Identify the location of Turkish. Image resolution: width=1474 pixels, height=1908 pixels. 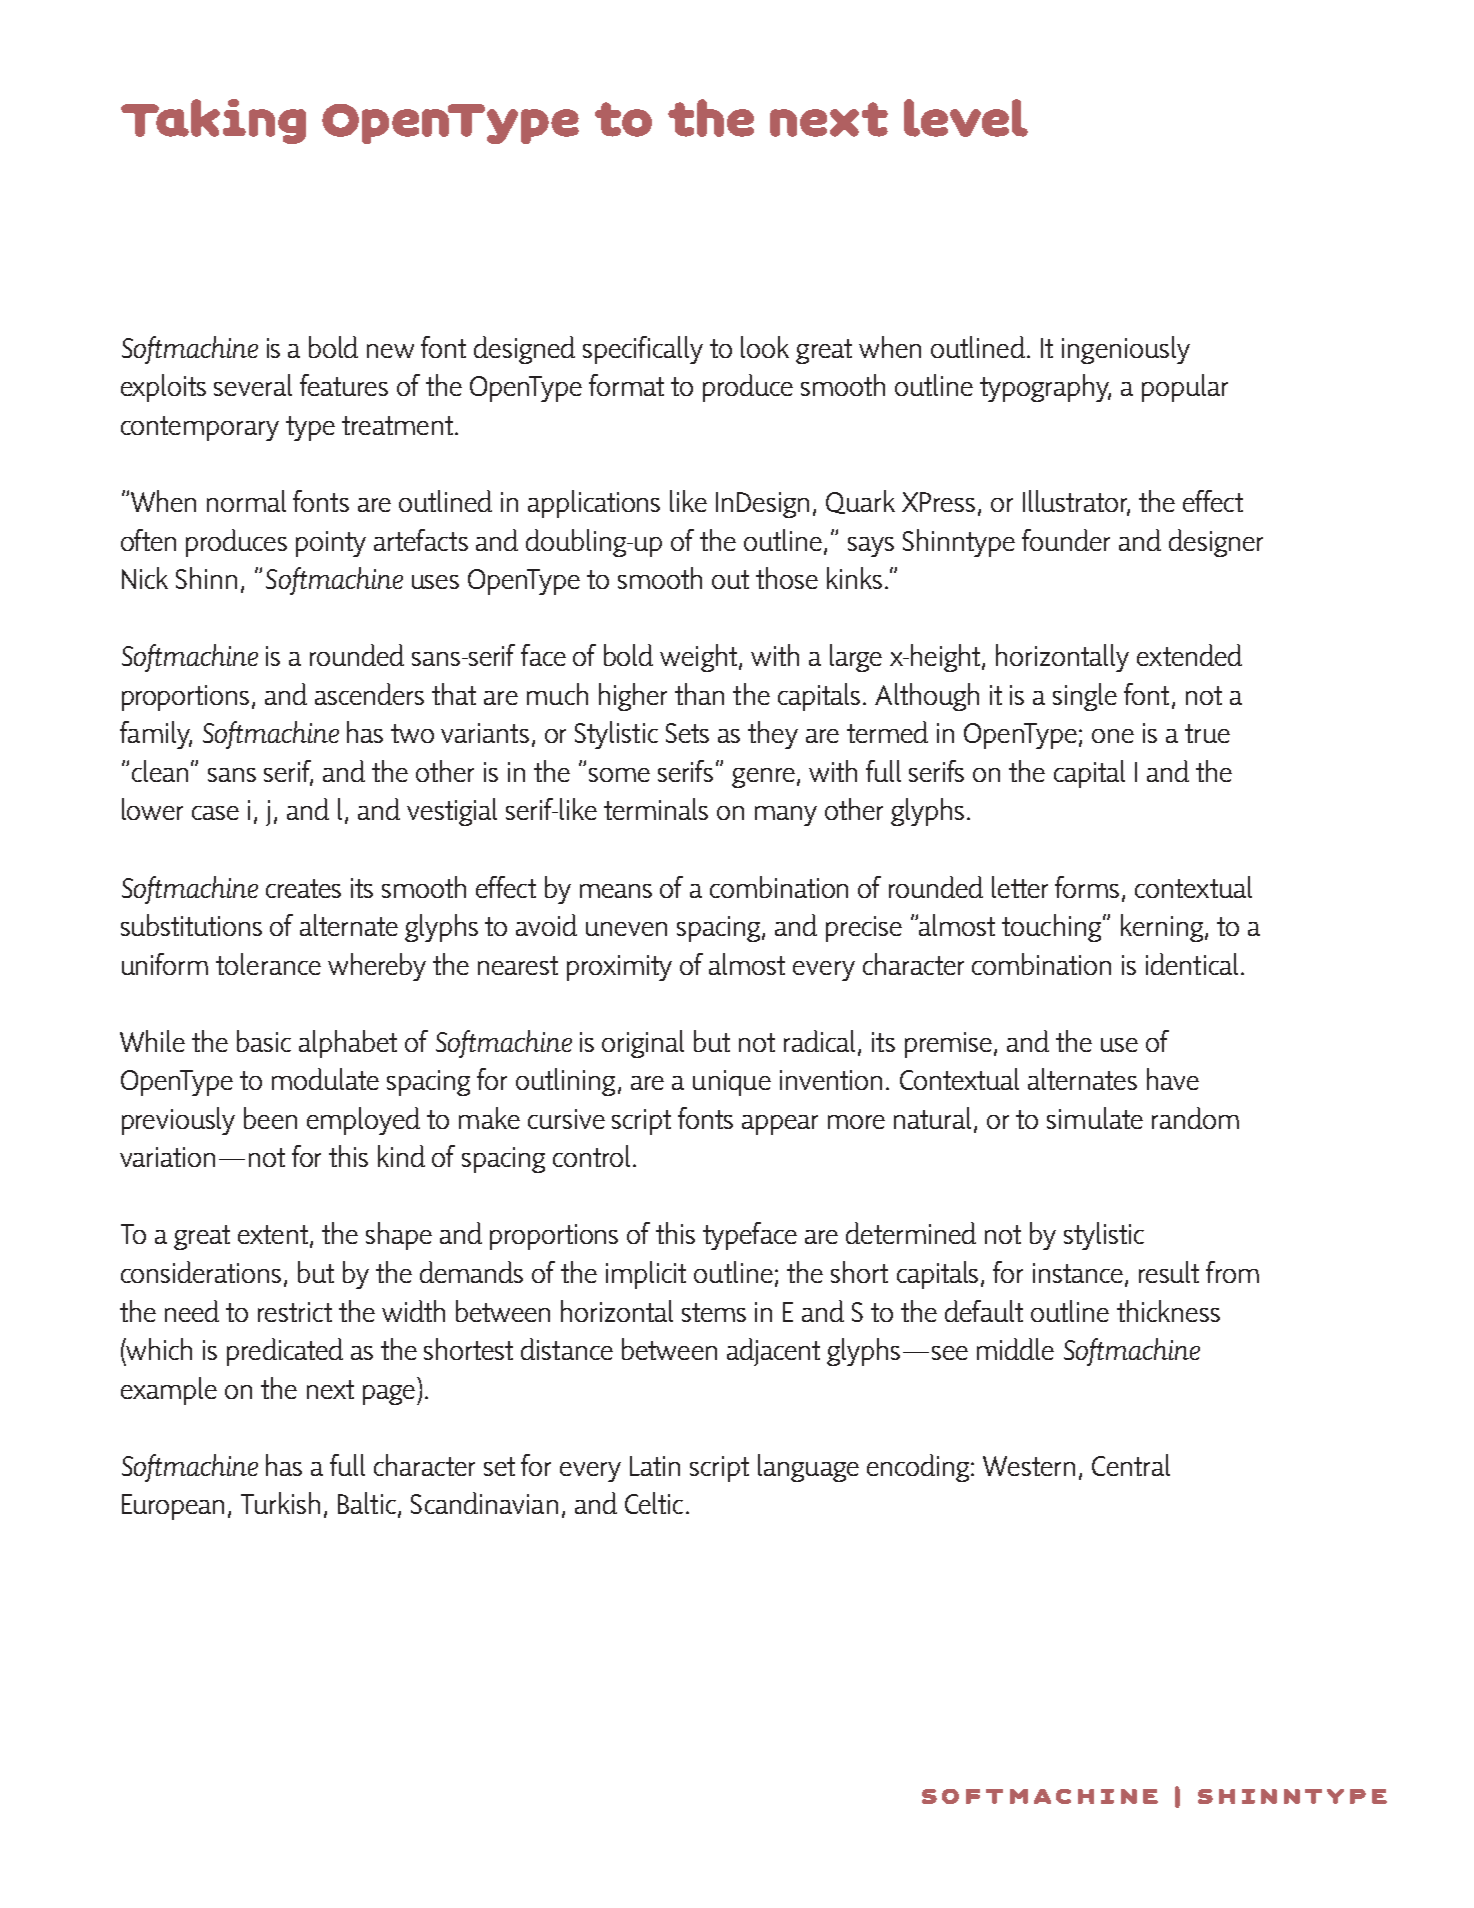
(280, 1503).
